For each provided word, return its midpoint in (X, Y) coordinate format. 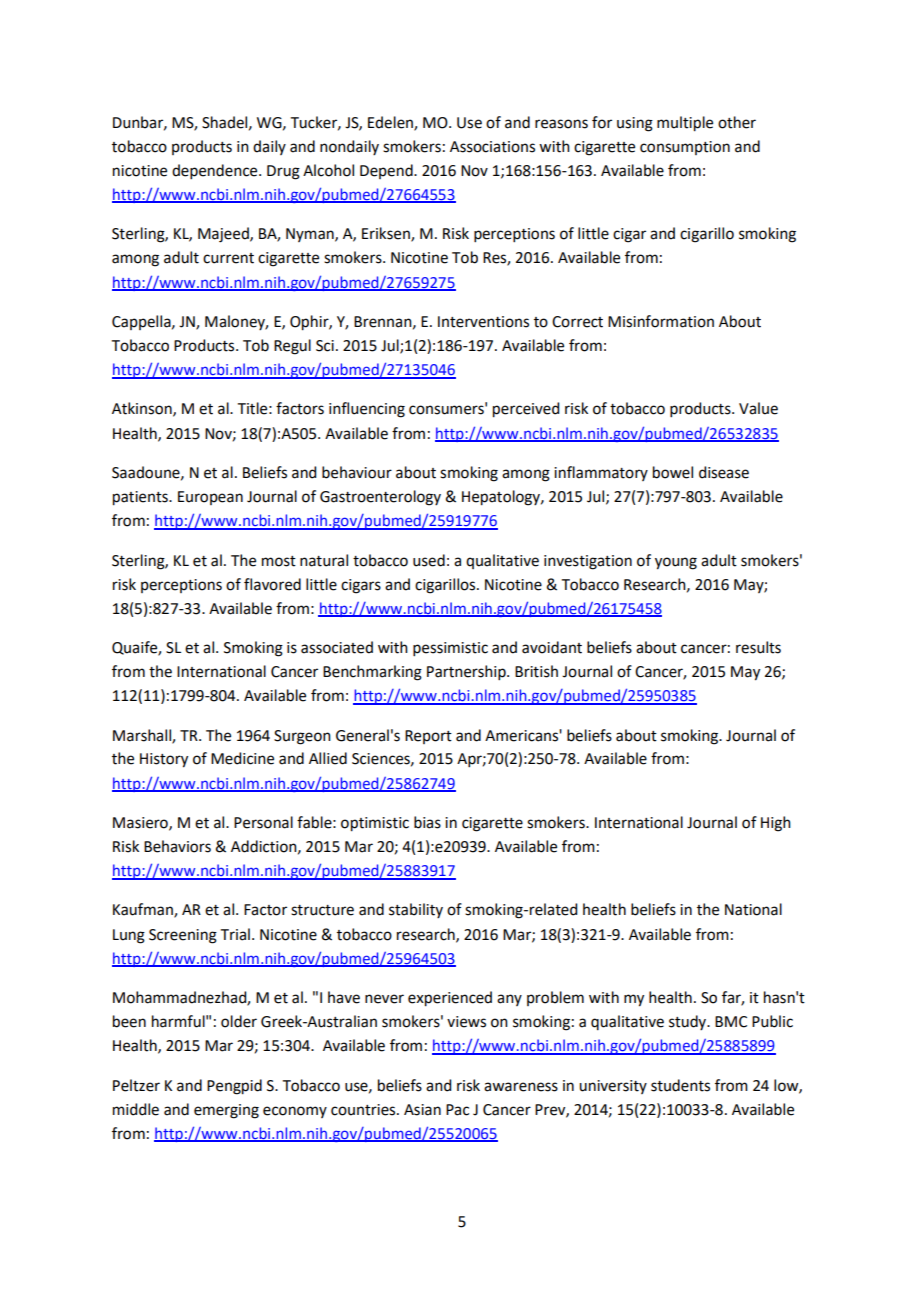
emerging (226, 1111)
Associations (492, 147)
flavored (272, 584)
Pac (457, 1110)
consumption (685, 148)
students (680, 1085)
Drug (283, 172)
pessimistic (450, 649)
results (758, 647)
